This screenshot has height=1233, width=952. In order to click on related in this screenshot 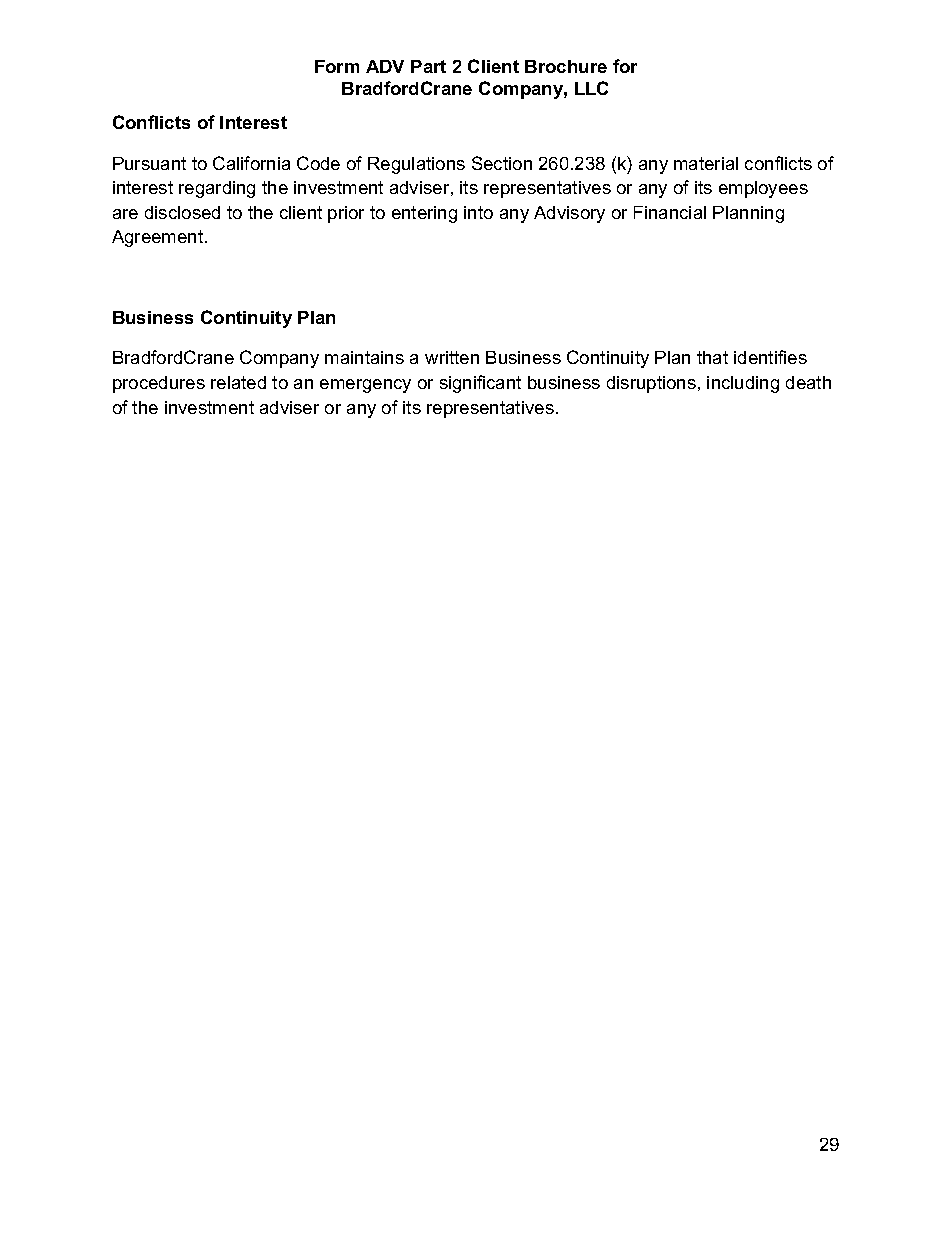, I will do `click(238, 382)`.
